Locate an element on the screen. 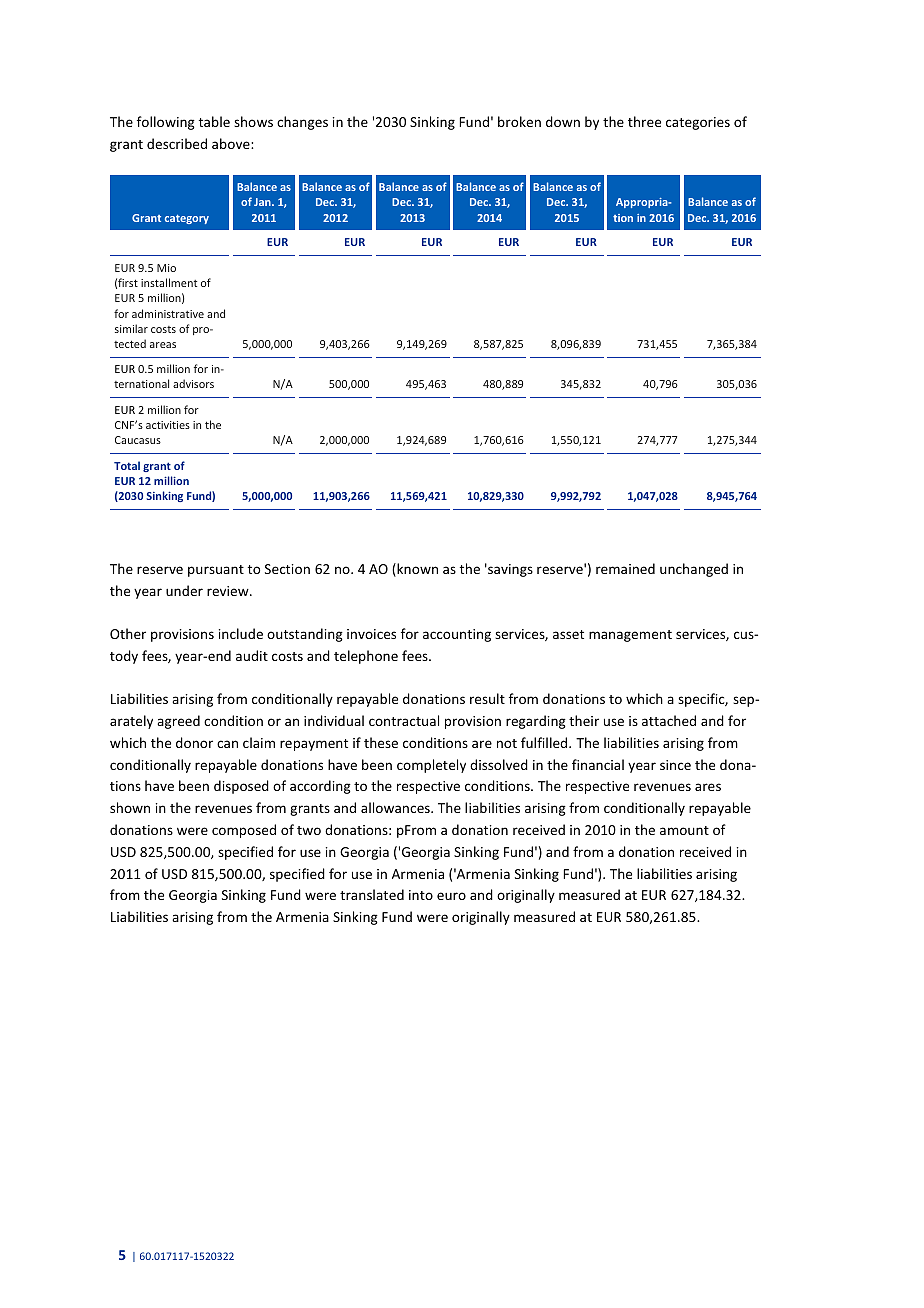  Total is located at coordinates (127, 465).
